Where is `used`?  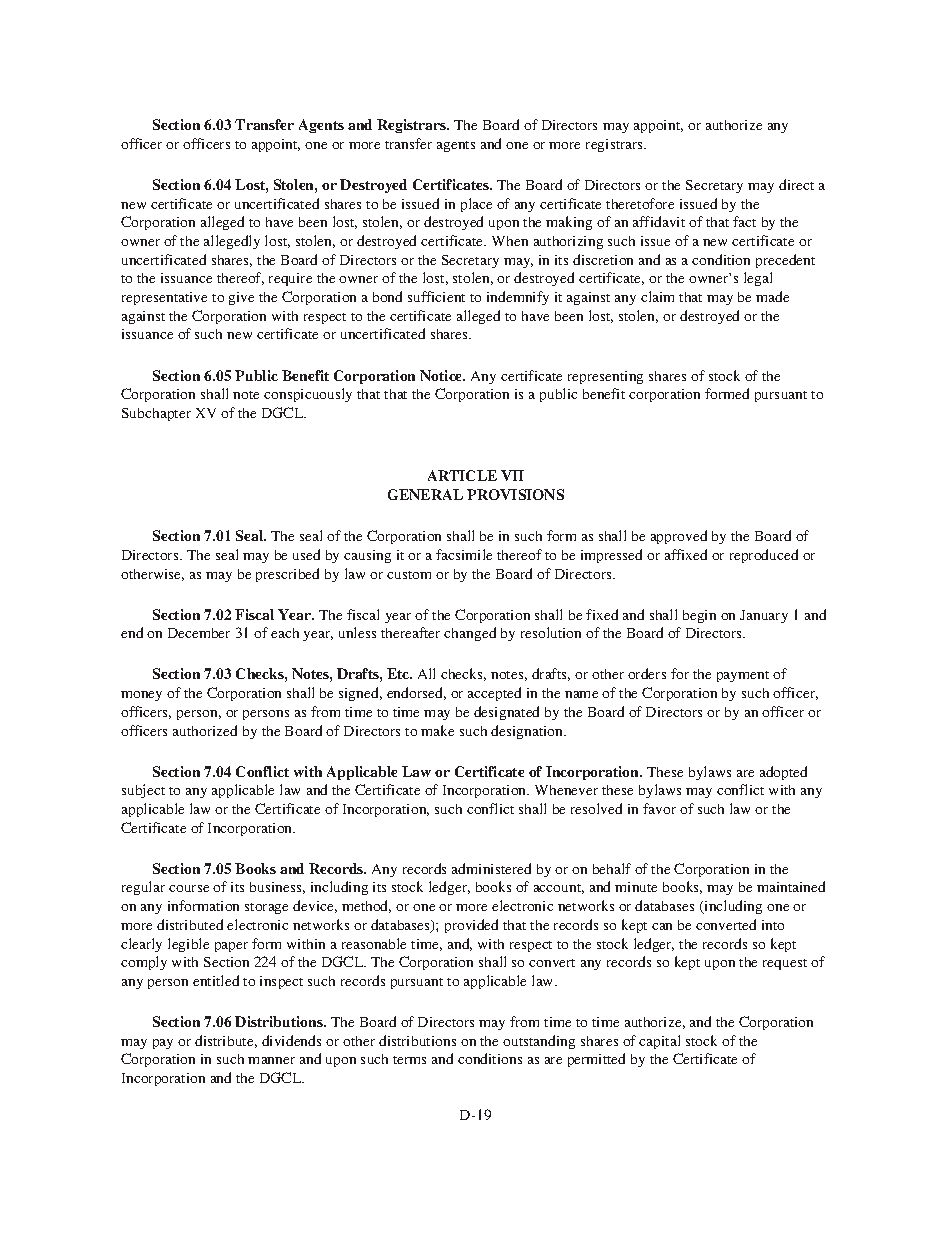
used is located at coordinates (306, 554).
